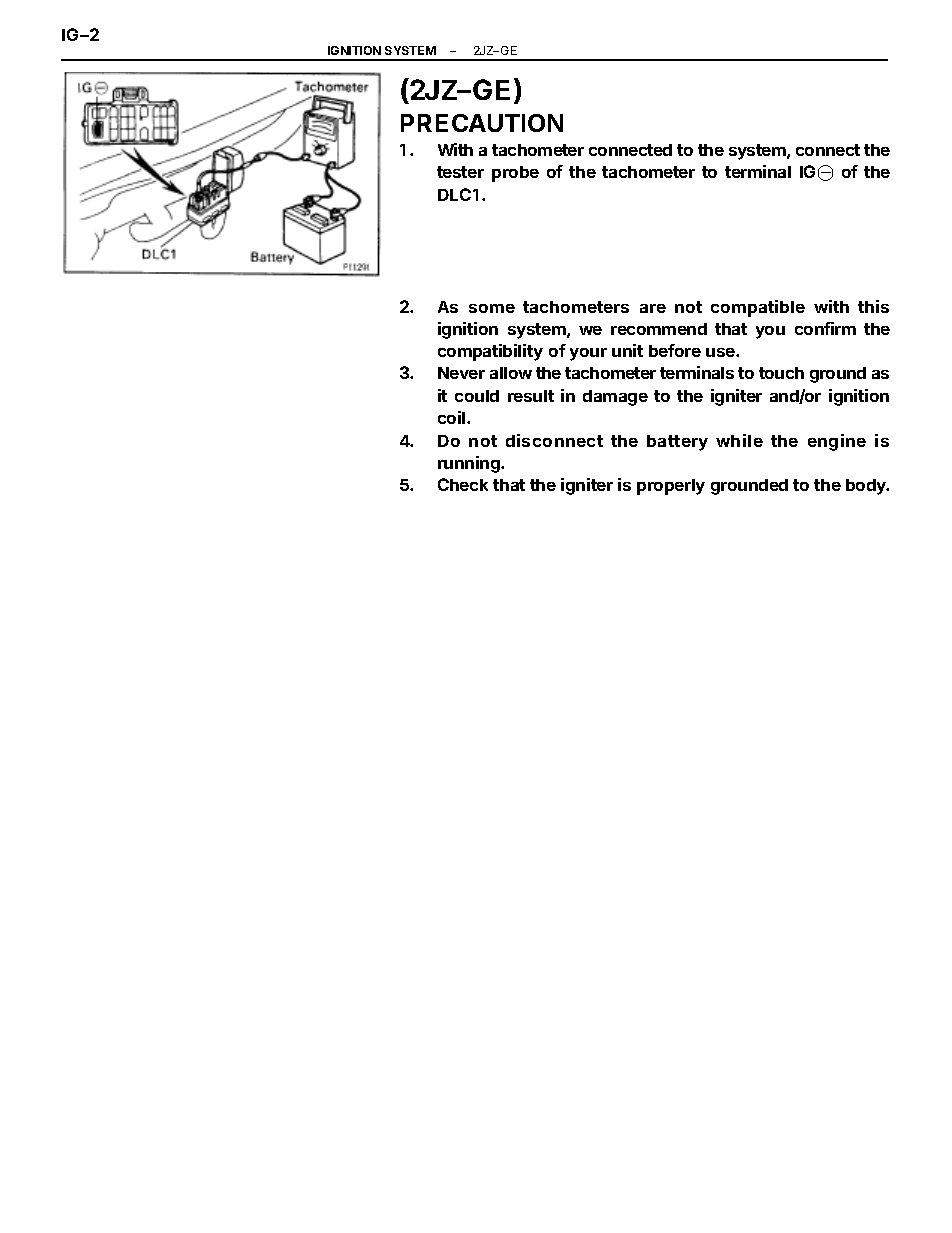  I want to click on running, so click(470, 464).
